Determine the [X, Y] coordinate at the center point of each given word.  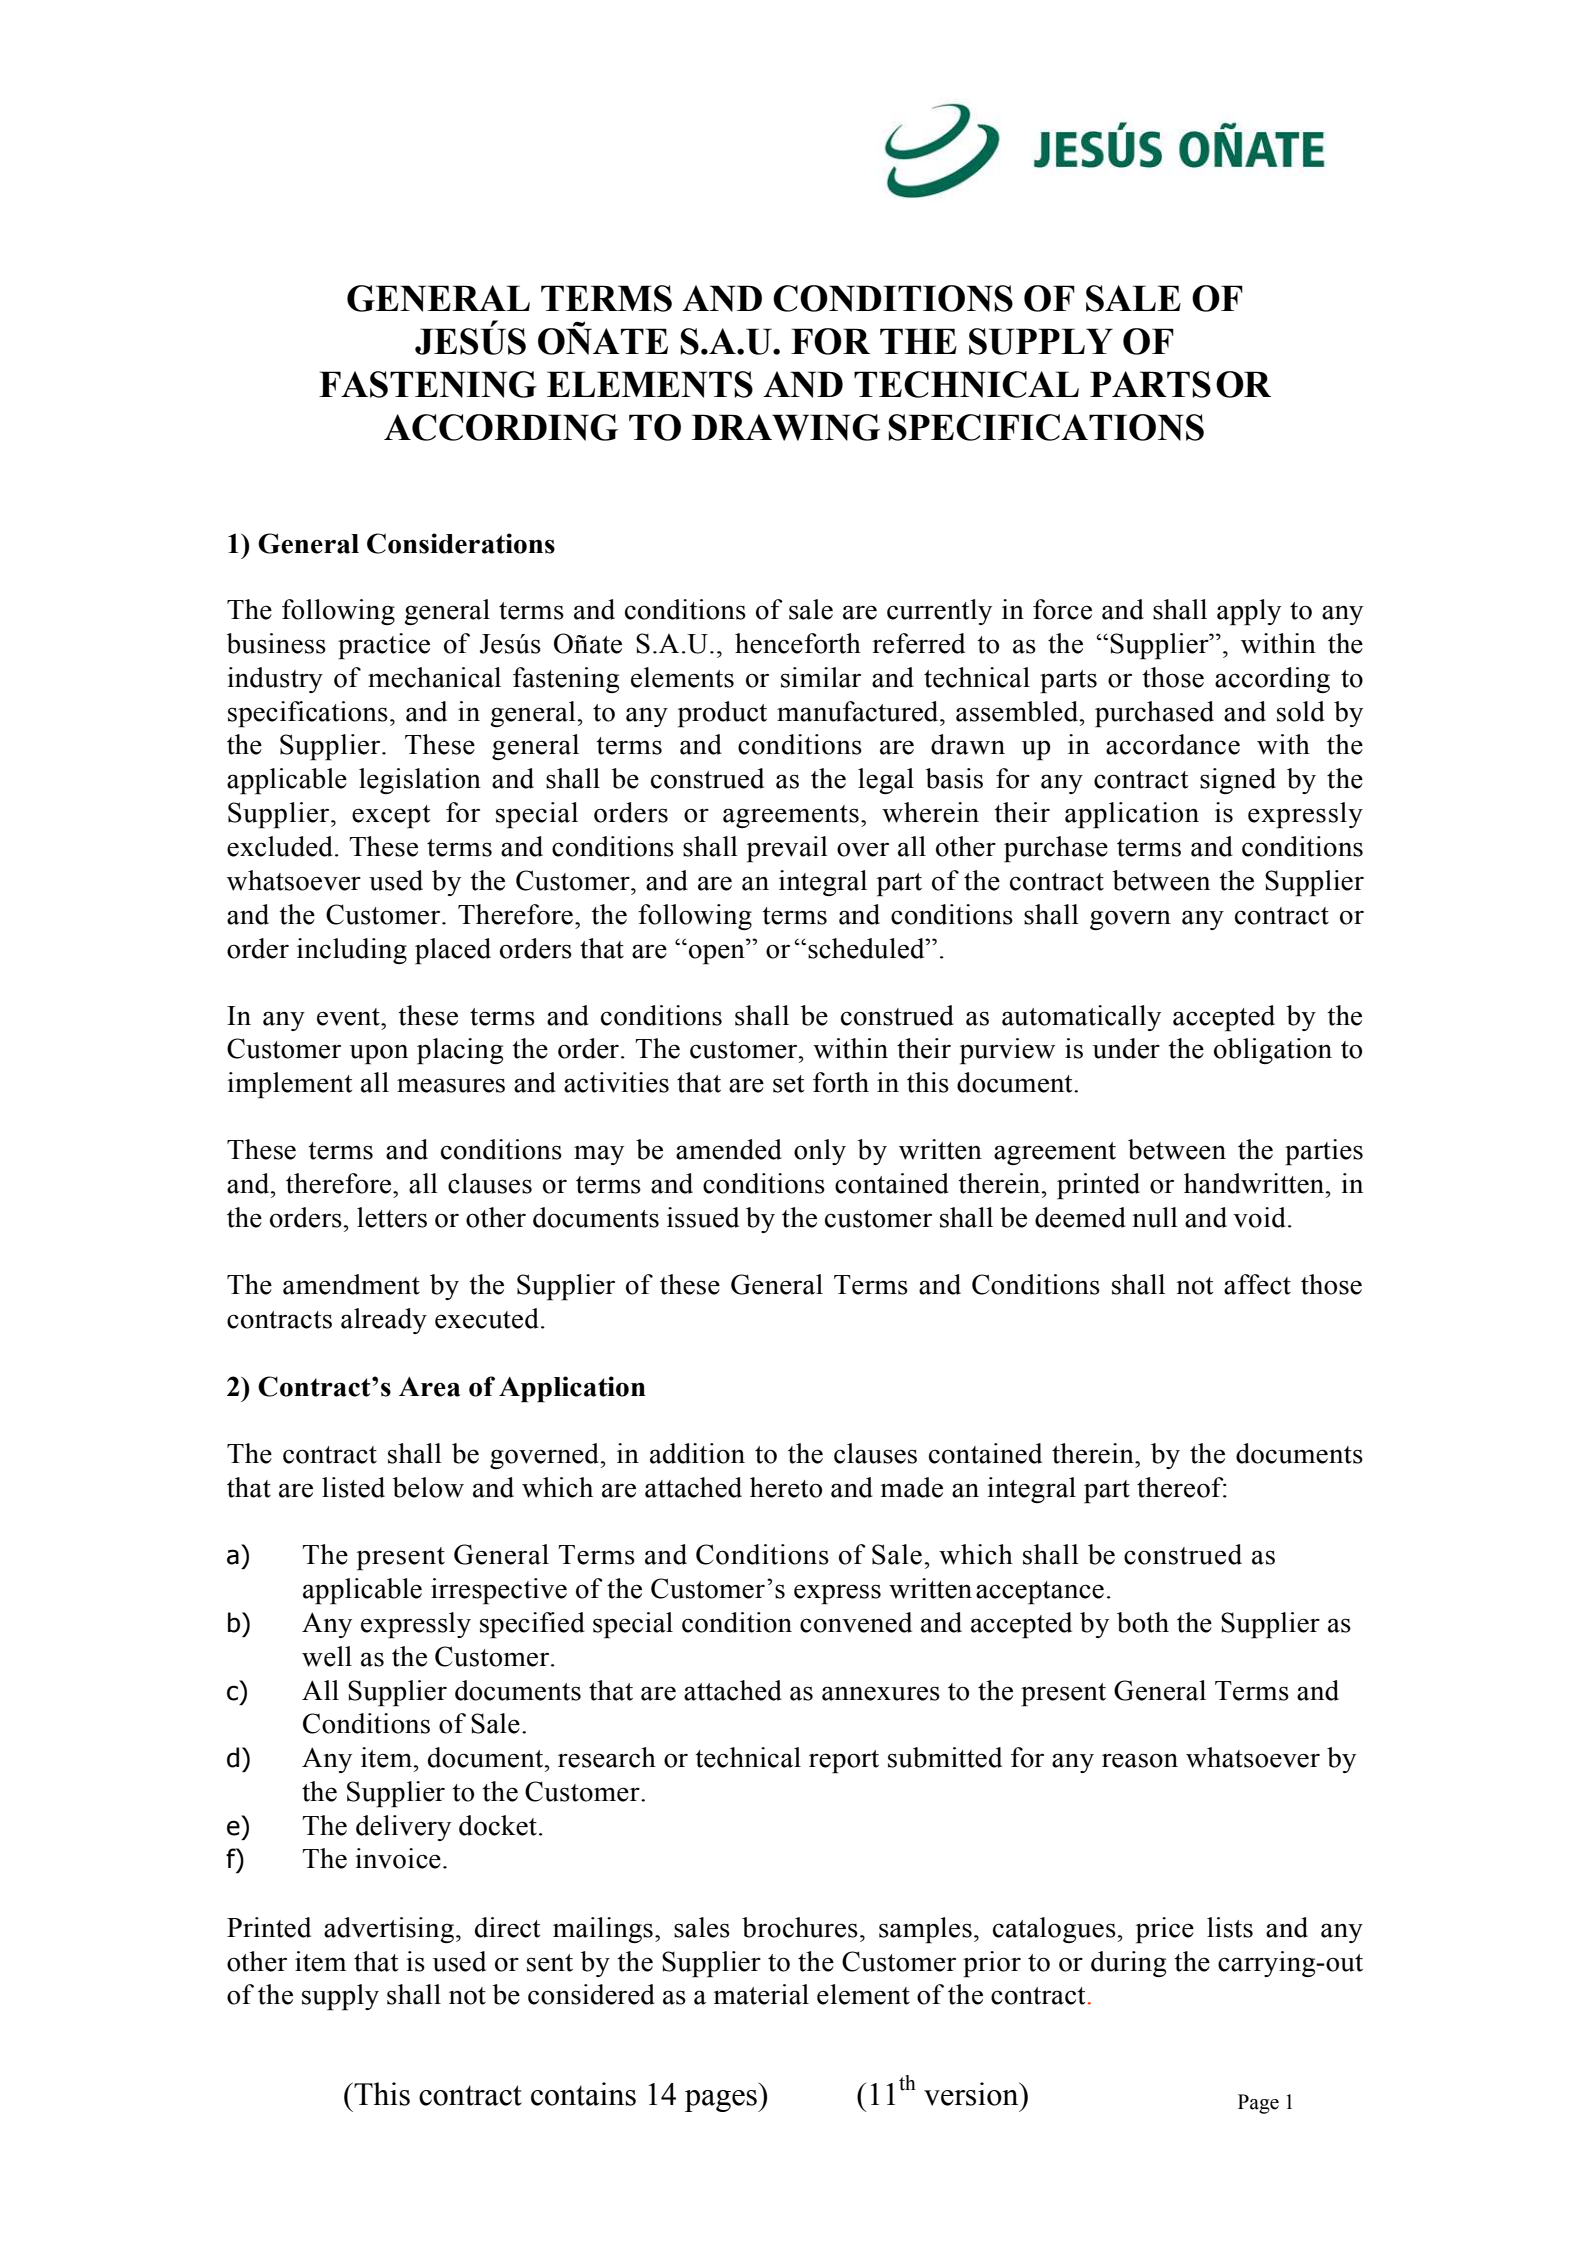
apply [1249, 612]
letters [392, 1217]
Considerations [461, 543]
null [1155, 1217]
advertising [389, 1930]
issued [703, 1217]
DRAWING [786, 427]
